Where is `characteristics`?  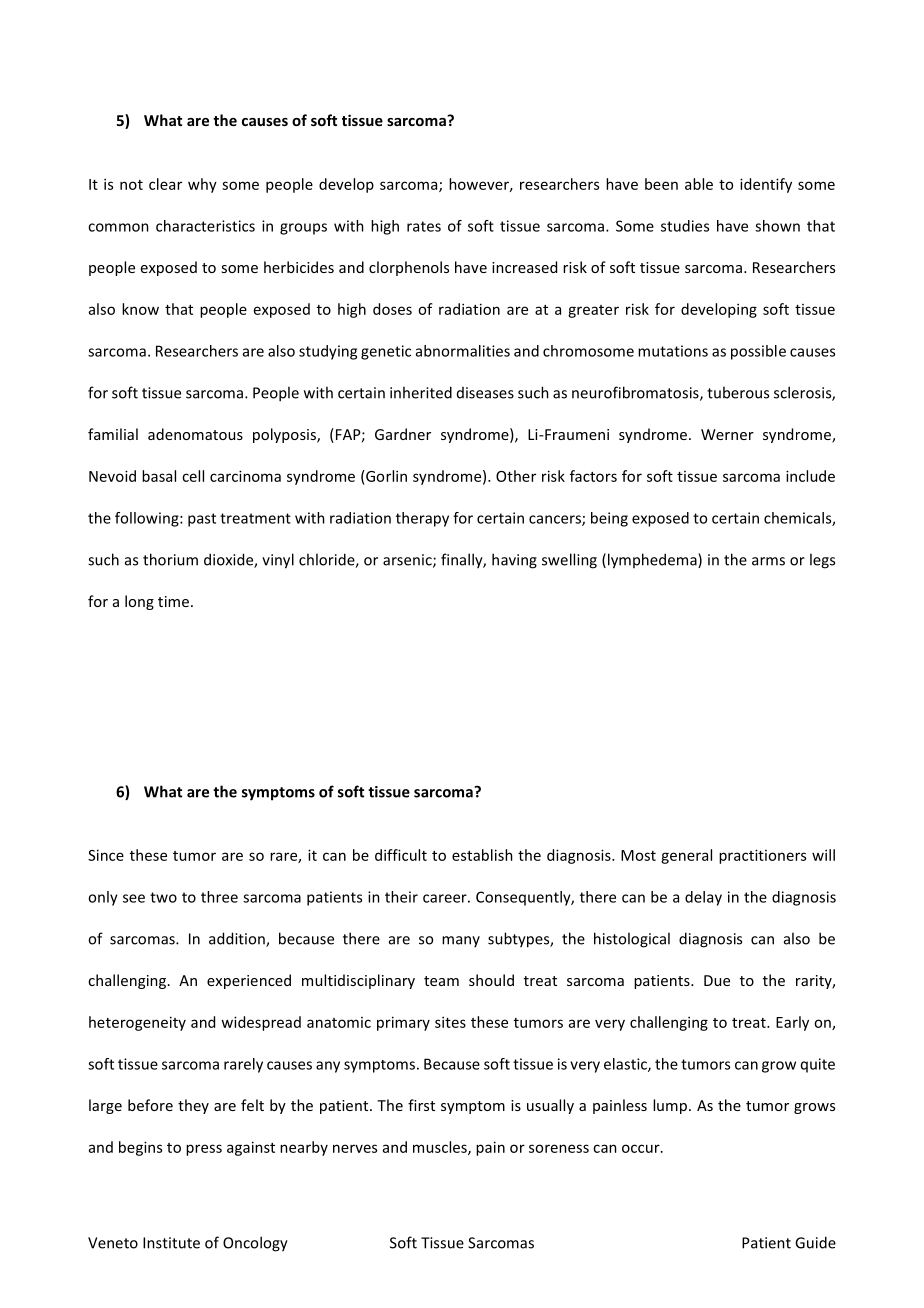
characteristics is located at coordinates (205, 226).
